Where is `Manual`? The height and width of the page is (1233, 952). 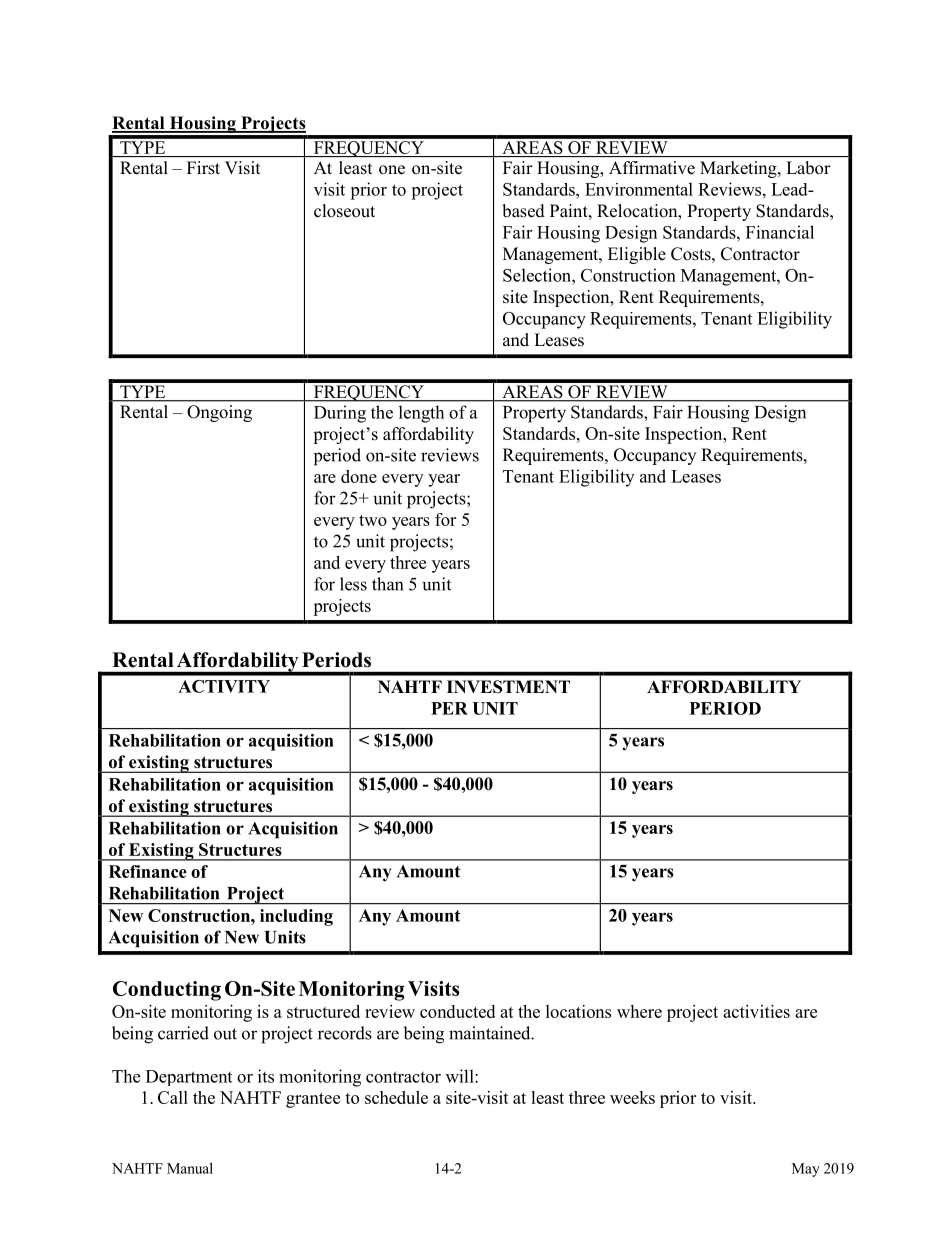
Manual is located at coordinates (190, 1168).
